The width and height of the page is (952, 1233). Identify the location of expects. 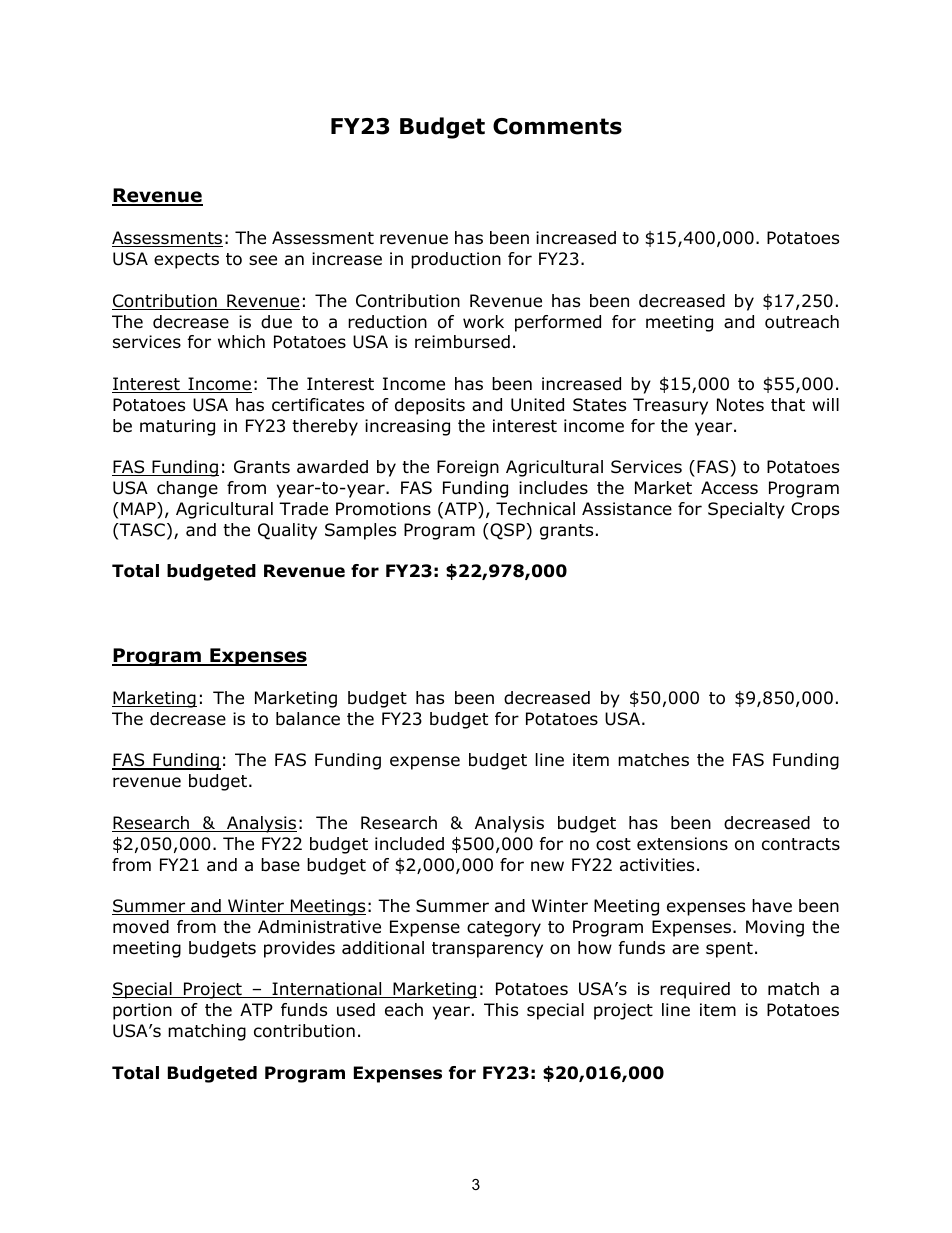
(186, 261).
